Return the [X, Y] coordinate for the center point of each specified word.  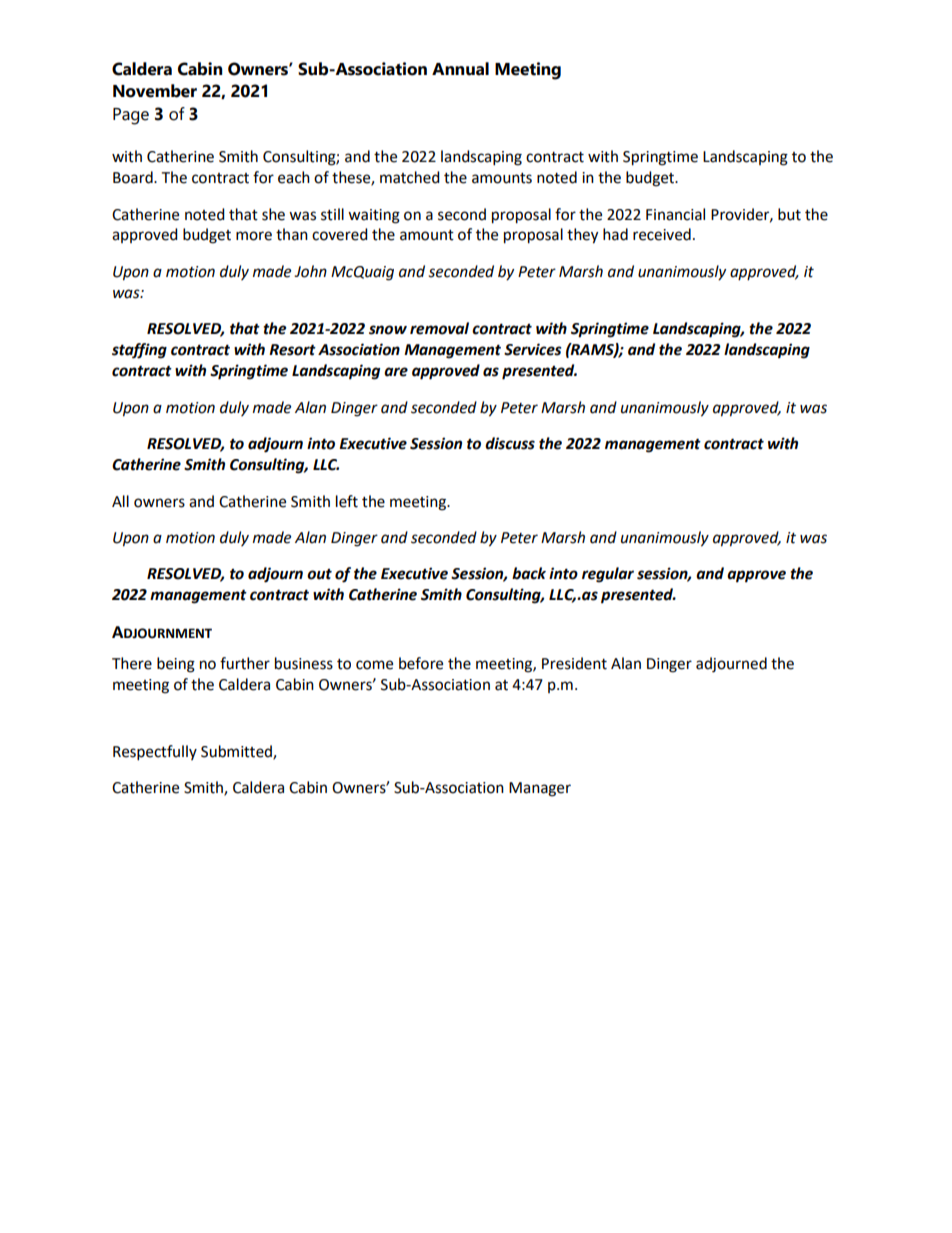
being [176, 665]
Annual [460, 69]
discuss [510, 443]
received [662, 234]
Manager [540, 789]
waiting [374, 216]
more [254, 236]
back [529, 573]
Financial [675, 214]
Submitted [237, 752]
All [120, 501]
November [155, 91]
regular [608, 575]
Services [533, 349]
